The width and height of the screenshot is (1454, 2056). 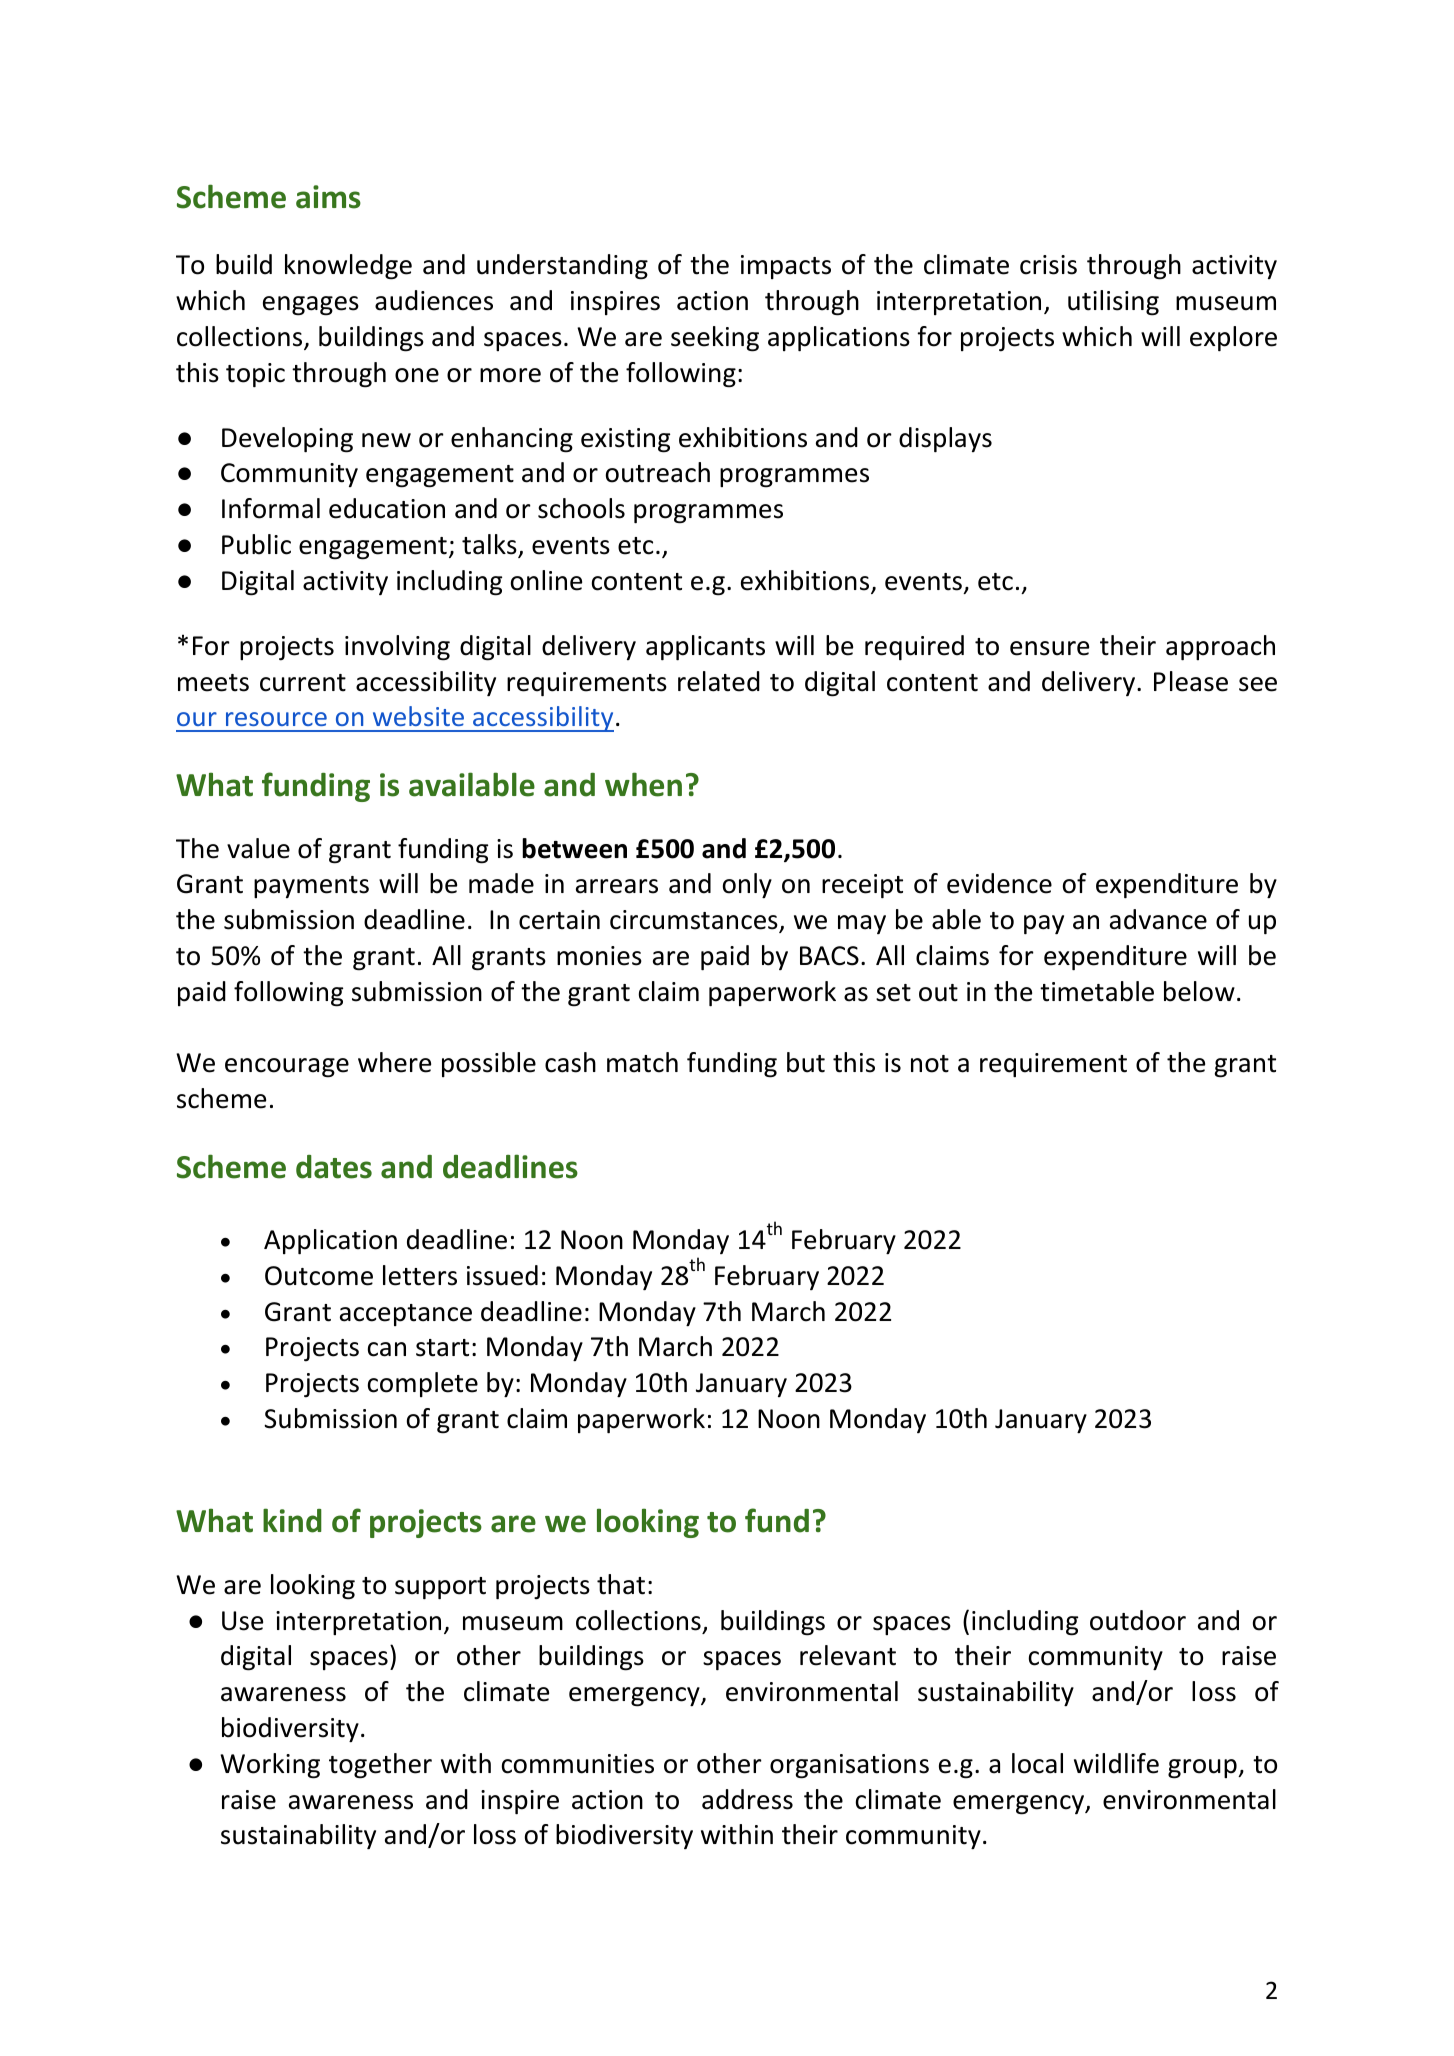 What do you see at coordinates (1113, 303) in the screenshot?
I see `utilising` at bounding box center [1113, 303].
